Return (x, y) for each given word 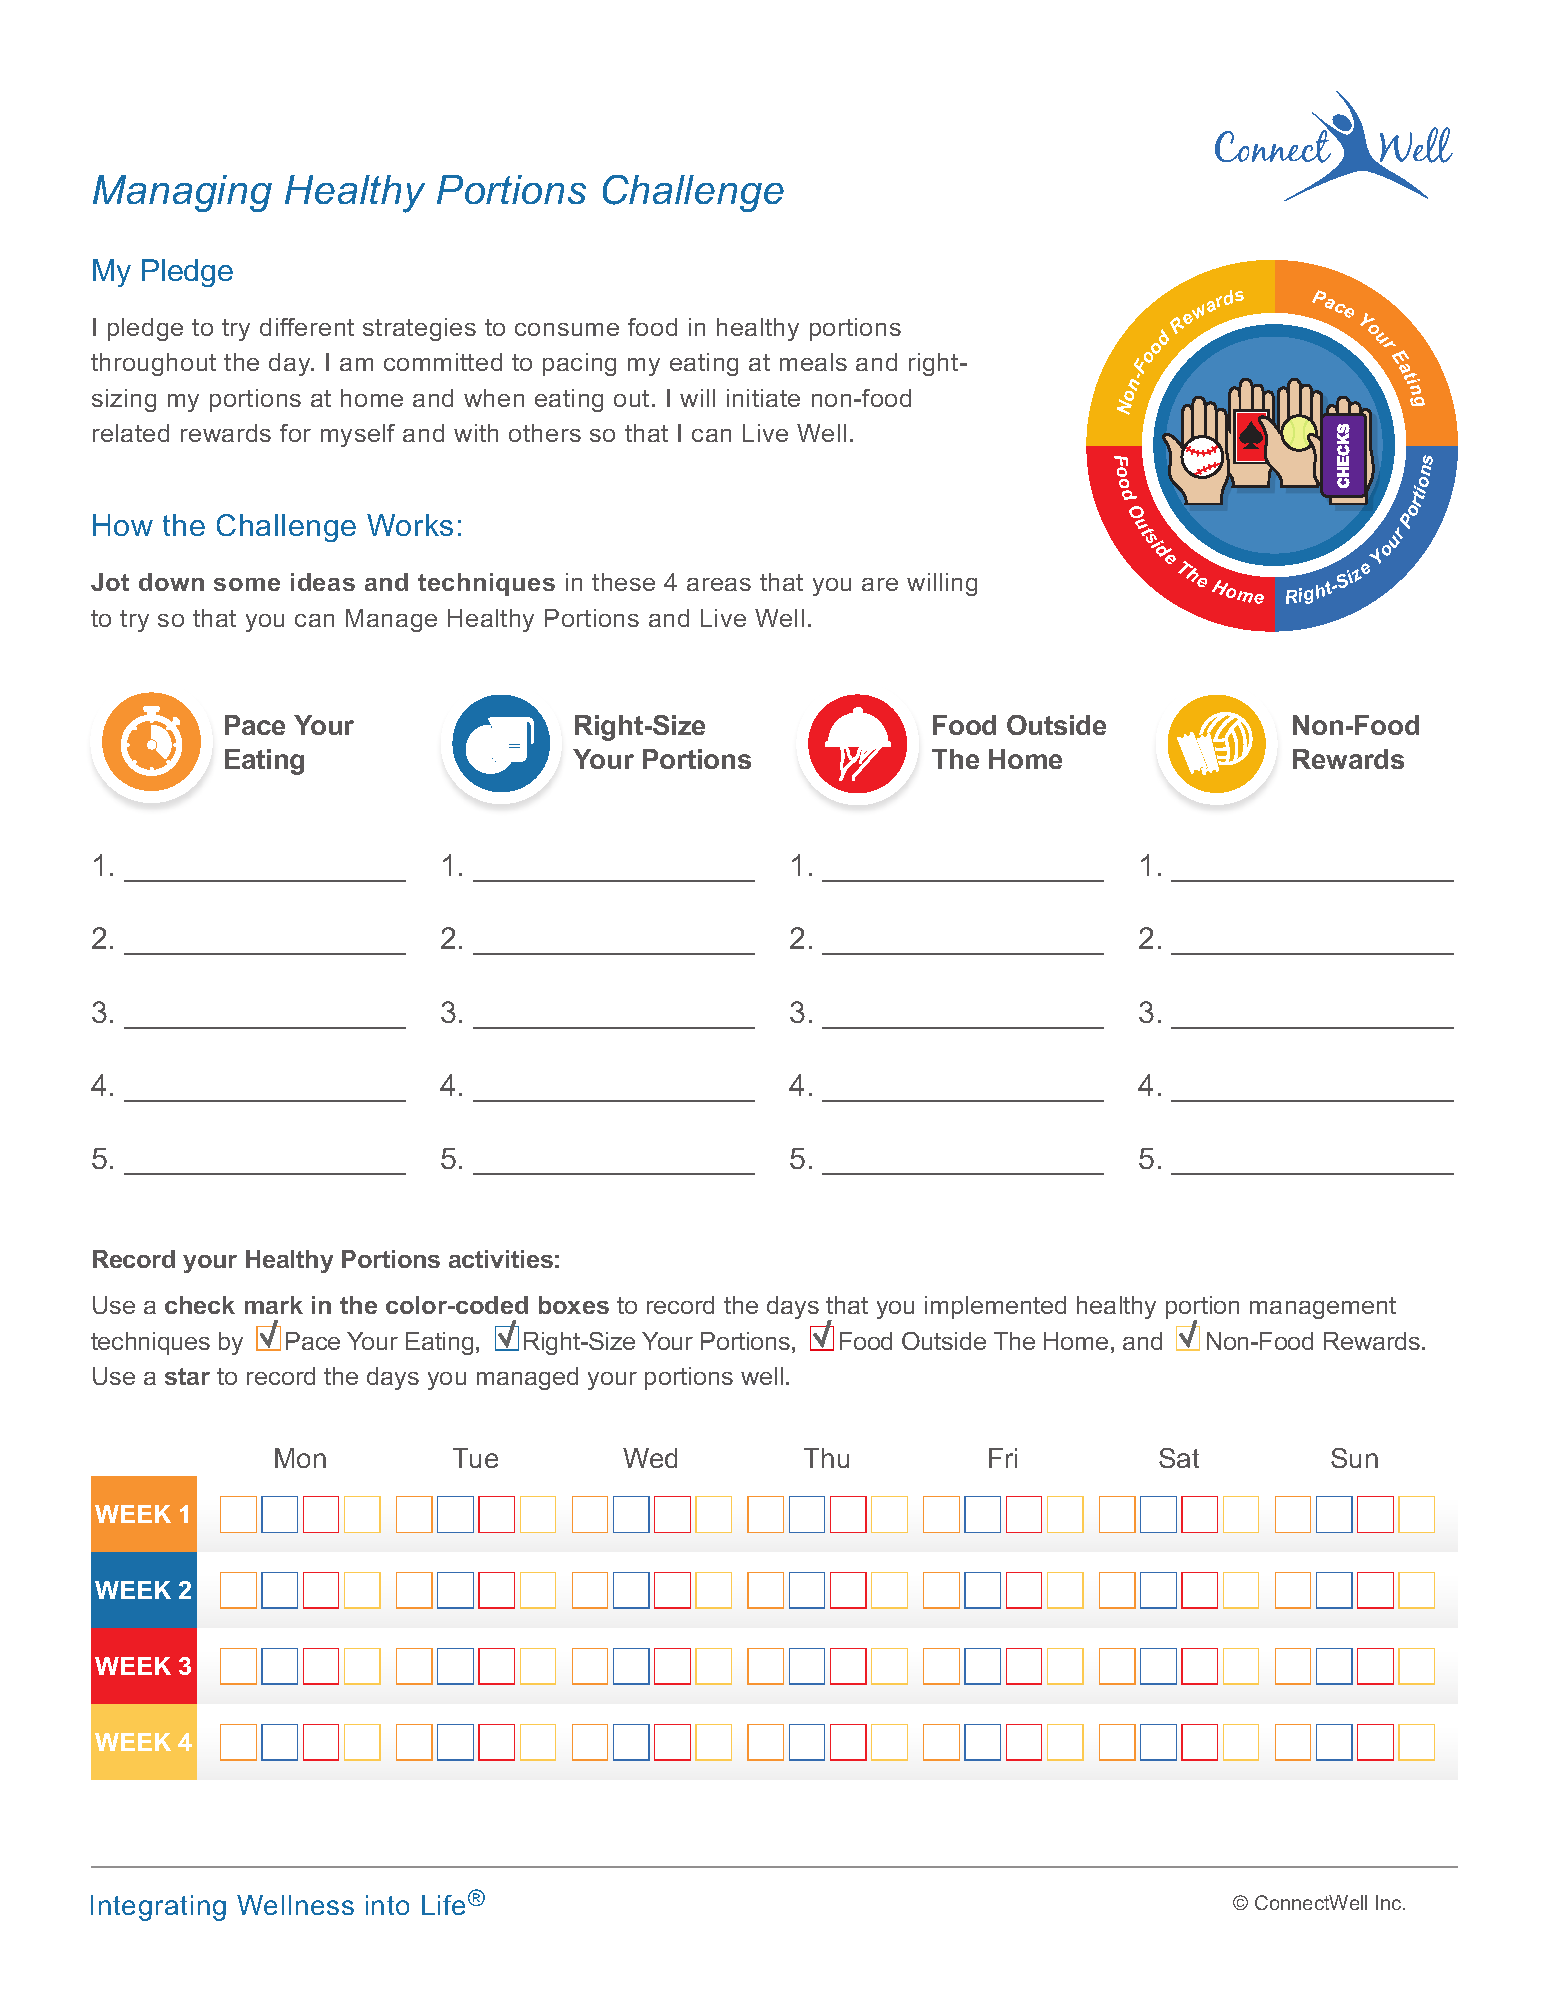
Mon (300, 1458)
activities (501, 1259)
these (623, 582)
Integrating (158, 1908)
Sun (1354, 1458)
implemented (995, 1307)
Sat (1179, 1458)
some (247, 584)
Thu (826, 1458)
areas (719, 584)
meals (813, 362)
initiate (763, 398)
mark (274, 1305)
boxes (574, 1305)
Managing (182, 193)
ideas (323, 582)
